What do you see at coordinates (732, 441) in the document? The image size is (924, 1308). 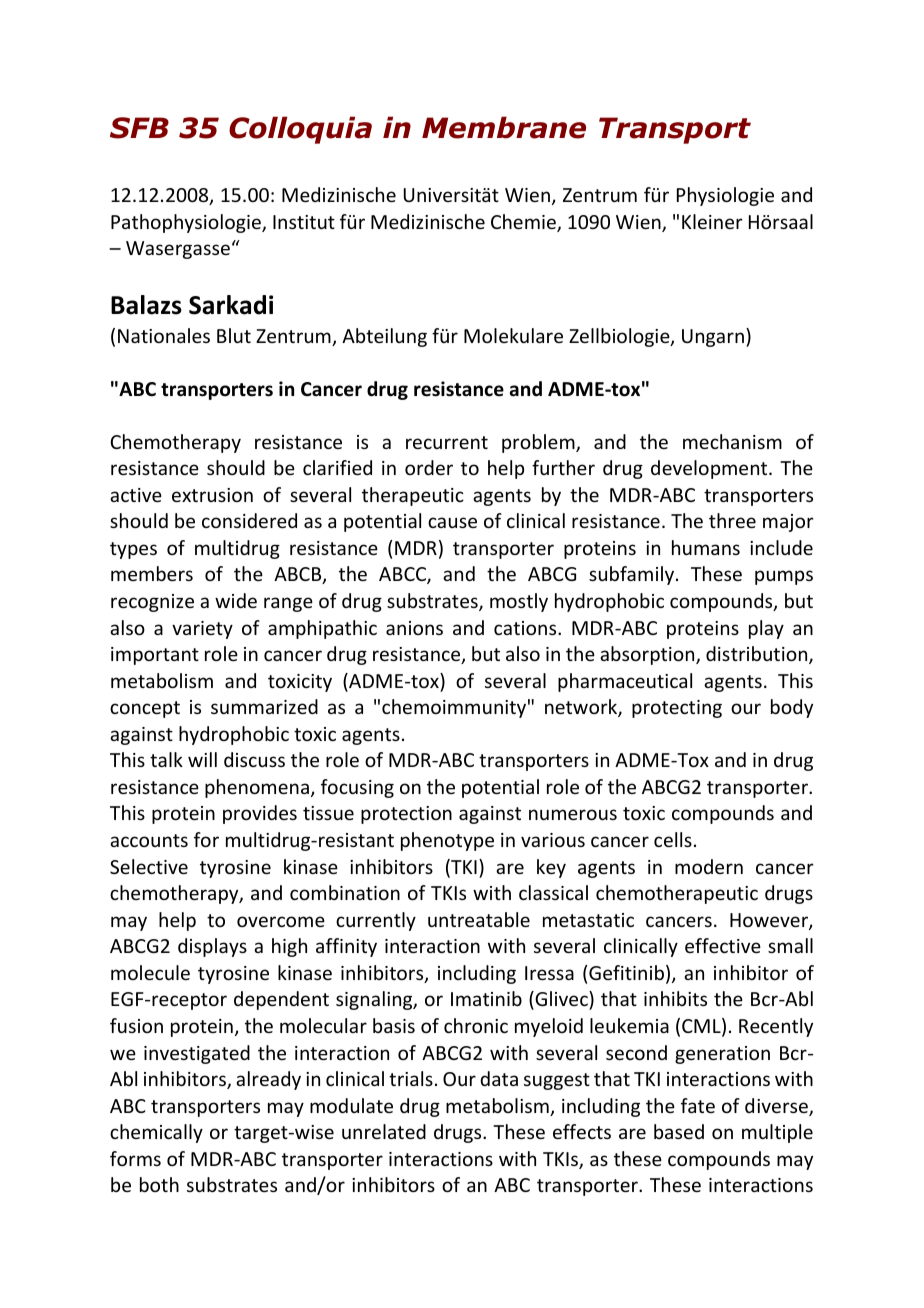 I see `mechanism` at bounding box center [732, 441].
